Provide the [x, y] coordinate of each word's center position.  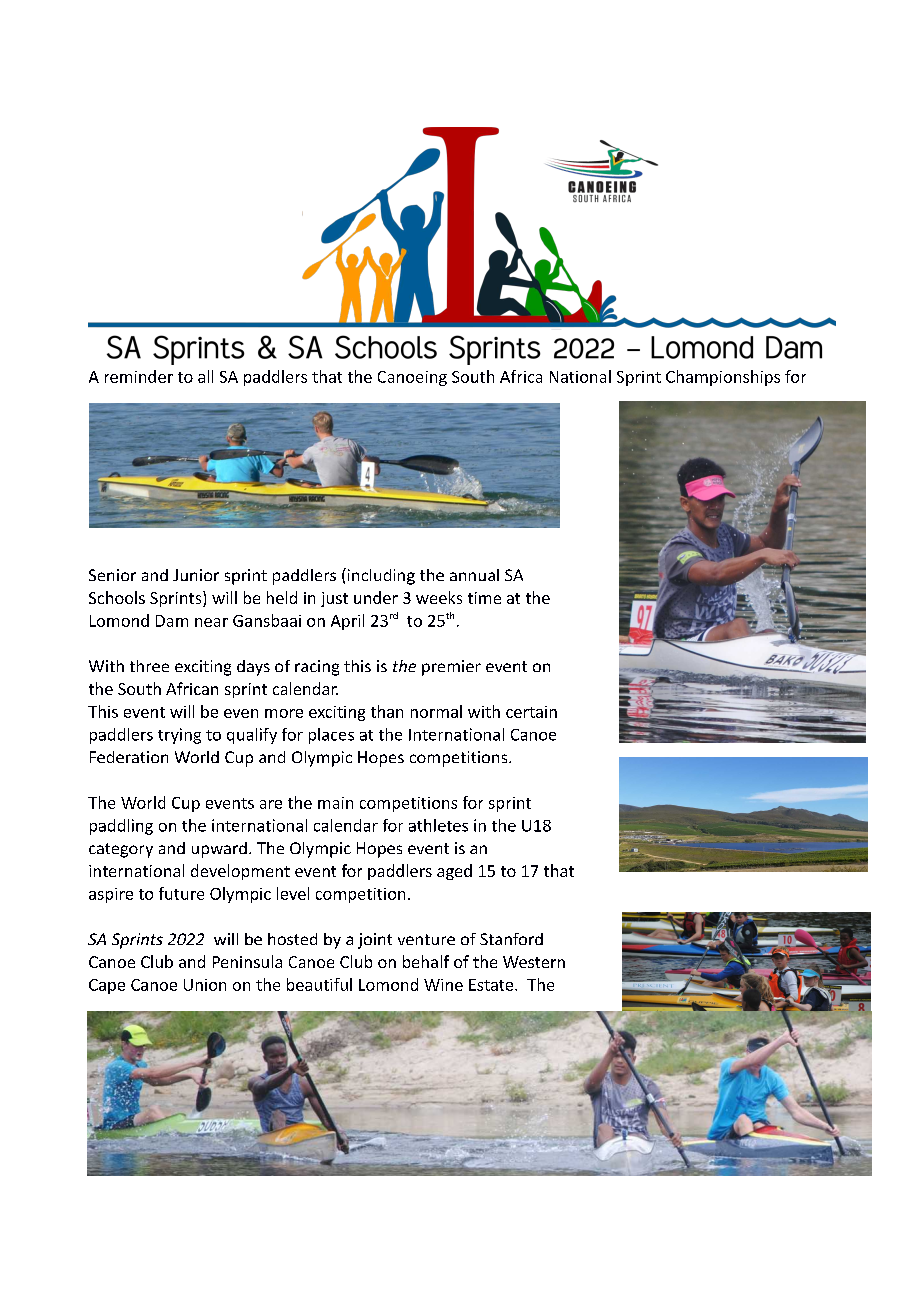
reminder [139, 376]
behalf [426, 961]
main [335, 803]
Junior [196, 575]
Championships [723, 378]
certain [531, 712]
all [205, 376]
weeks [439, 597]
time [484, 598]
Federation [129, 757]
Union [205, 985]
